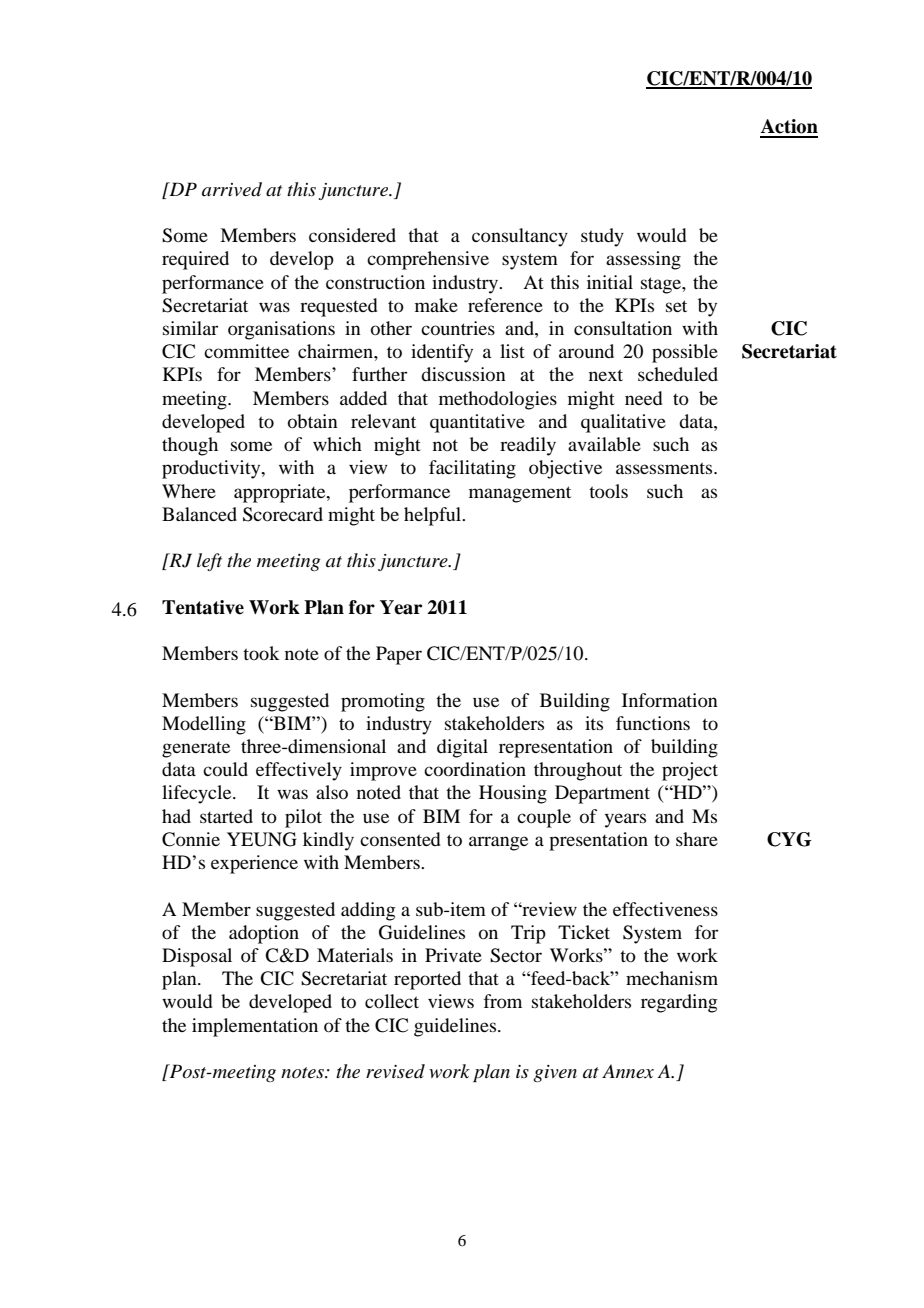  What do you see at coordinates (697, 839) in the screenshot?
I see `share` at bounding box center [697, 839].
